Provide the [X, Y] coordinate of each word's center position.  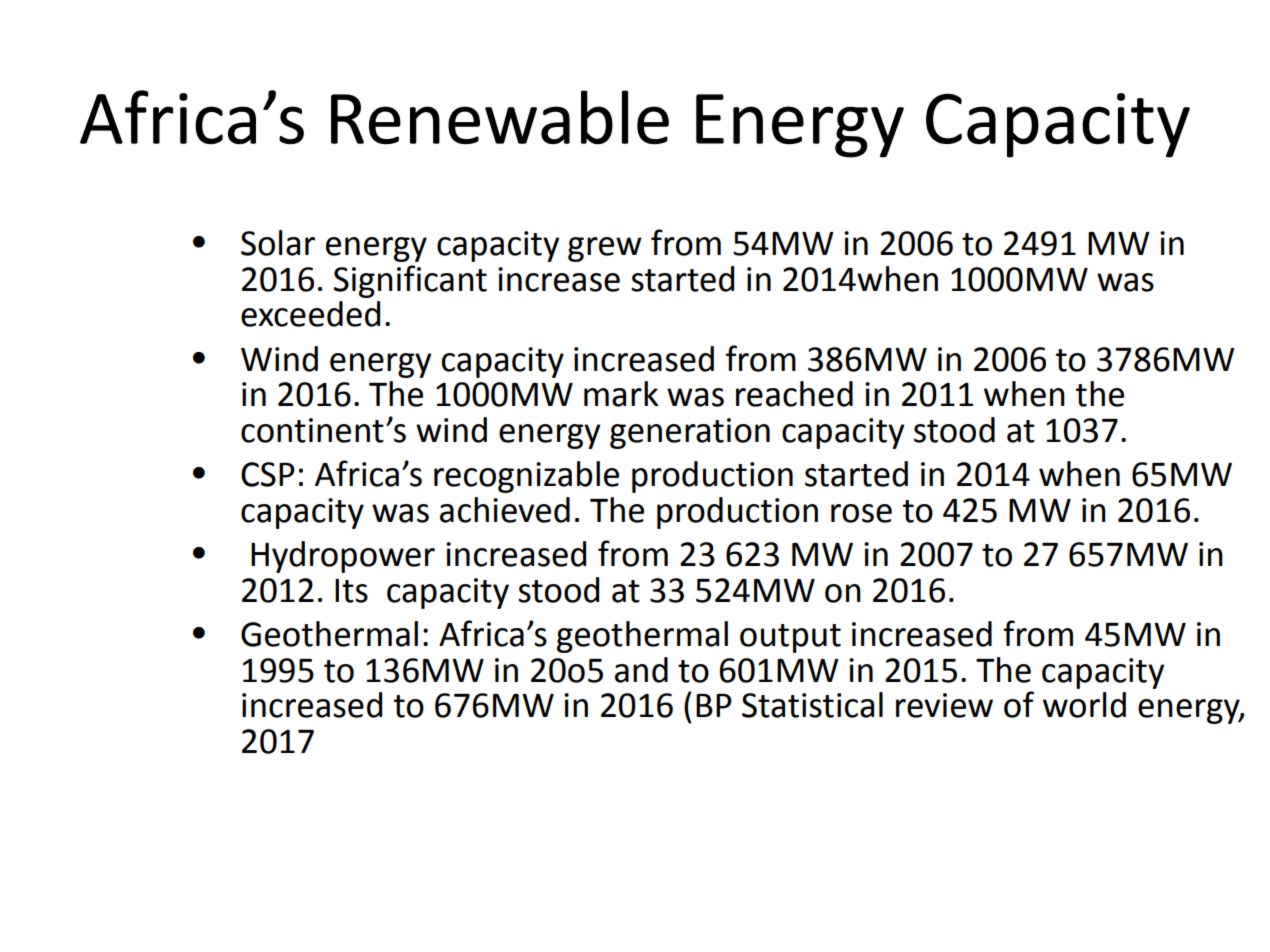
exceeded [310, 314]
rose [861, 513]
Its [351, 591]
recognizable [526, 477]
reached [794, 394]
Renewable [500, 117]
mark [621, 394]
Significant [410, 281]
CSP [268, 474]
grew [605, 249]
